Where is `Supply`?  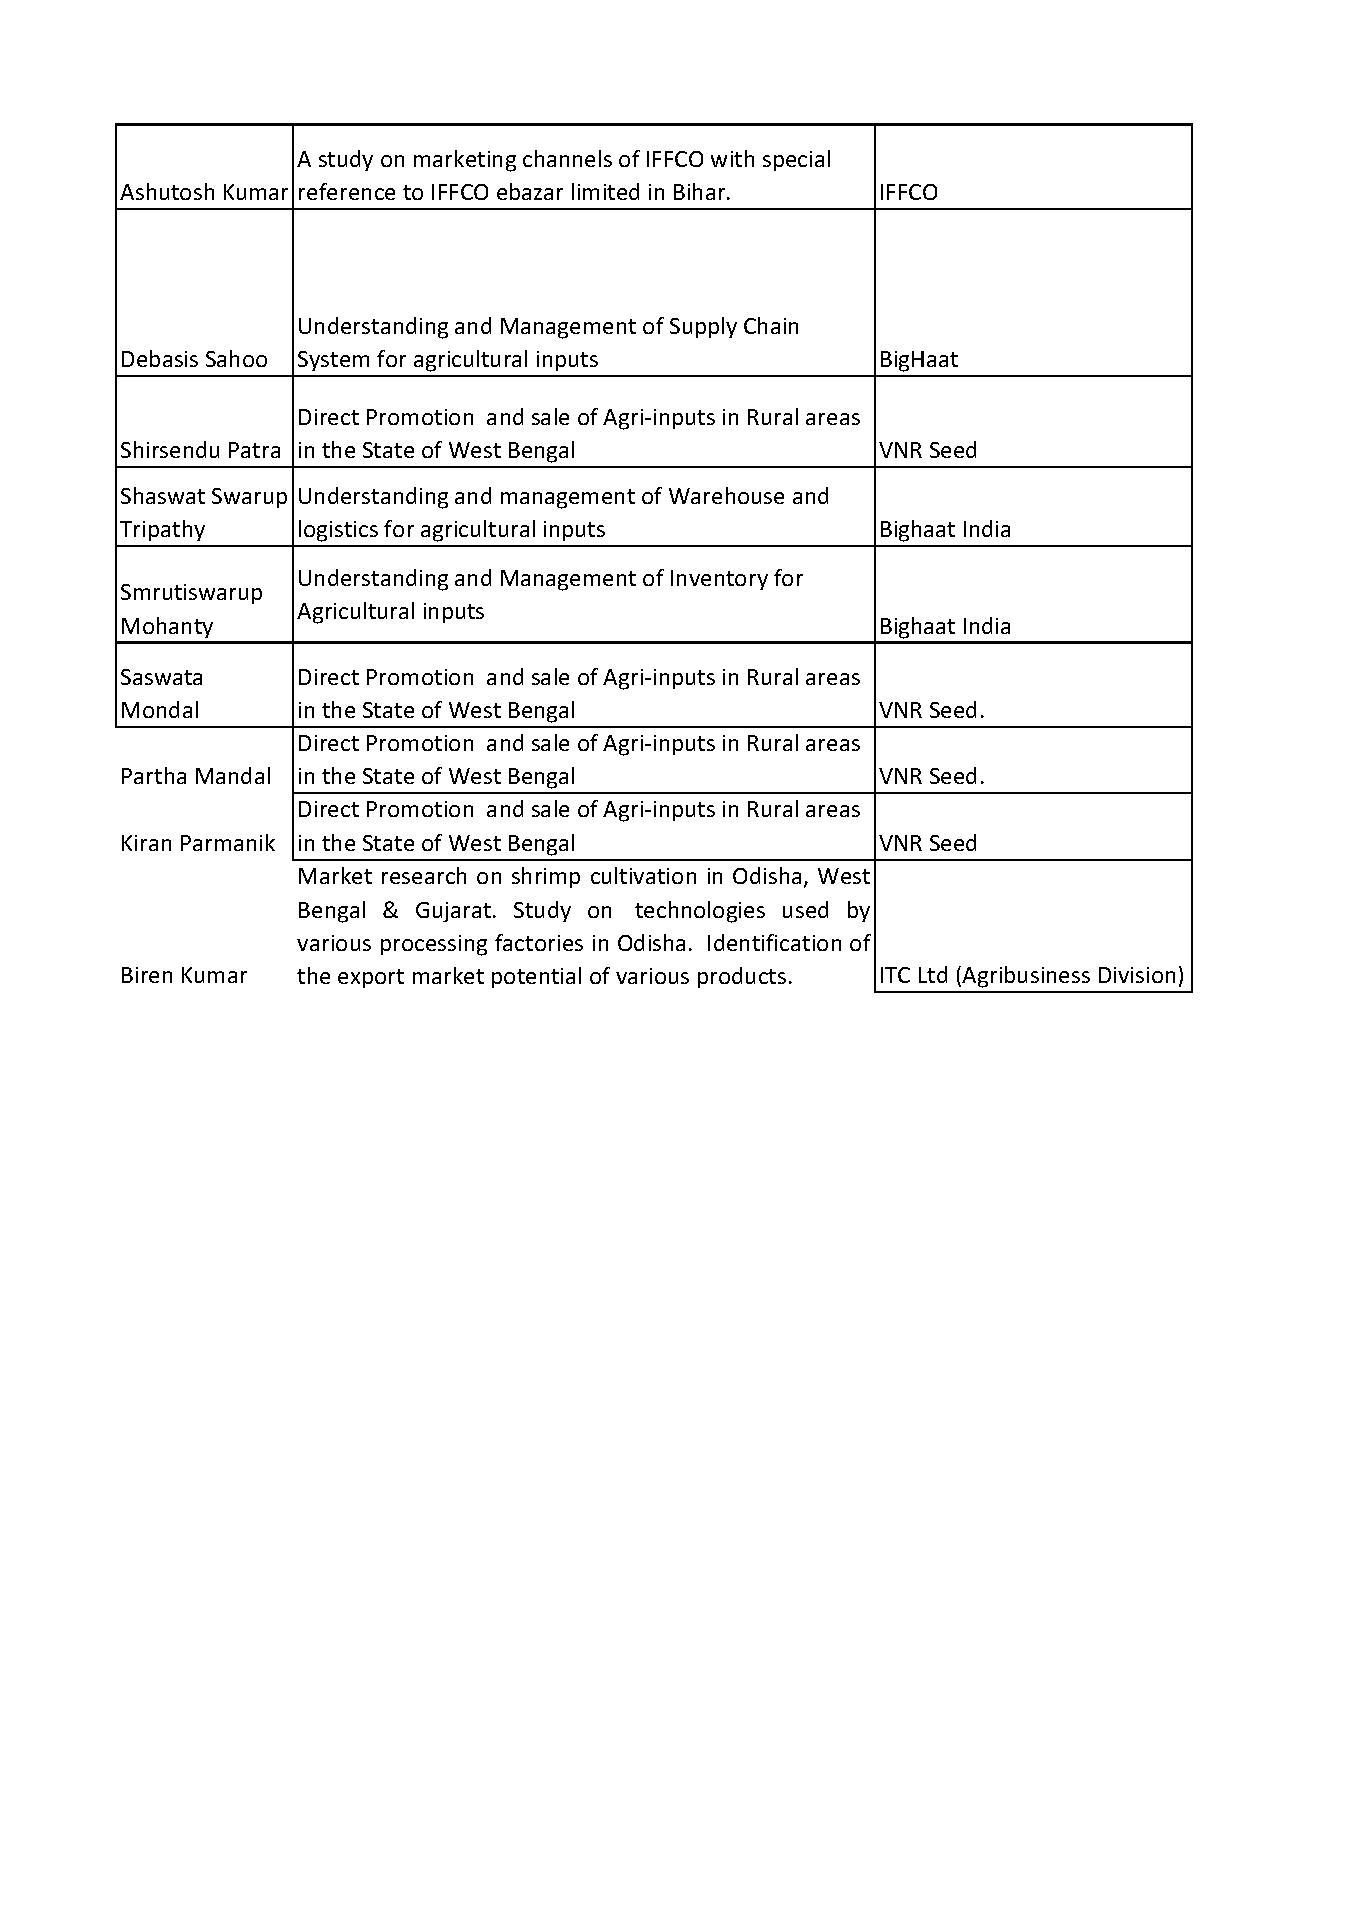
Supply is located at coordinates (703, 327).
